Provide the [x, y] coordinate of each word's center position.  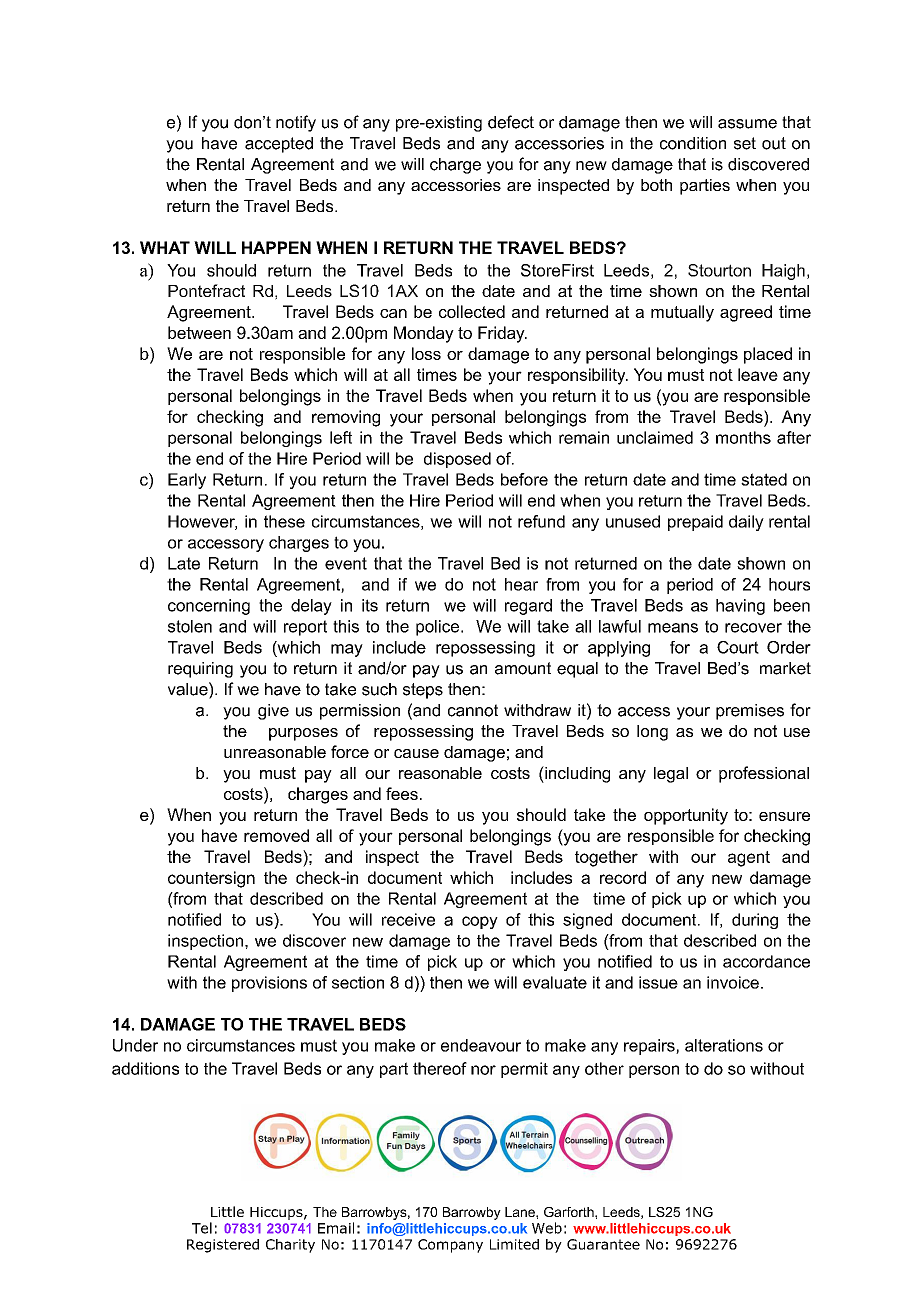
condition [693, 143]
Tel [202, 1228]
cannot [473, 710]
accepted [279, 145]
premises [750, 712]
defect [511, 122]
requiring [200, 670]
